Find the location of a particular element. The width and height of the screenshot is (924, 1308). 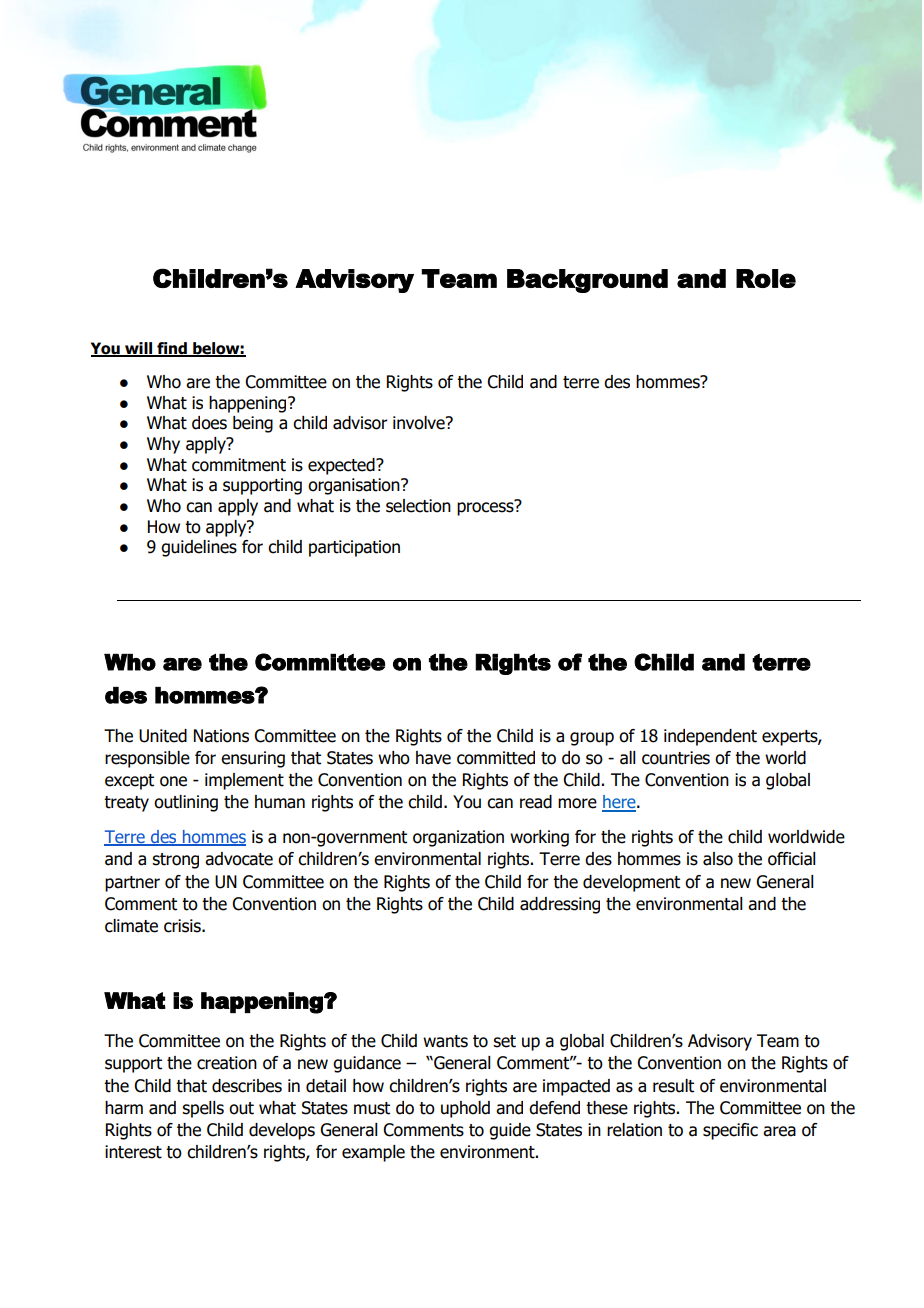

participation is located at coordinates (354, 548).
